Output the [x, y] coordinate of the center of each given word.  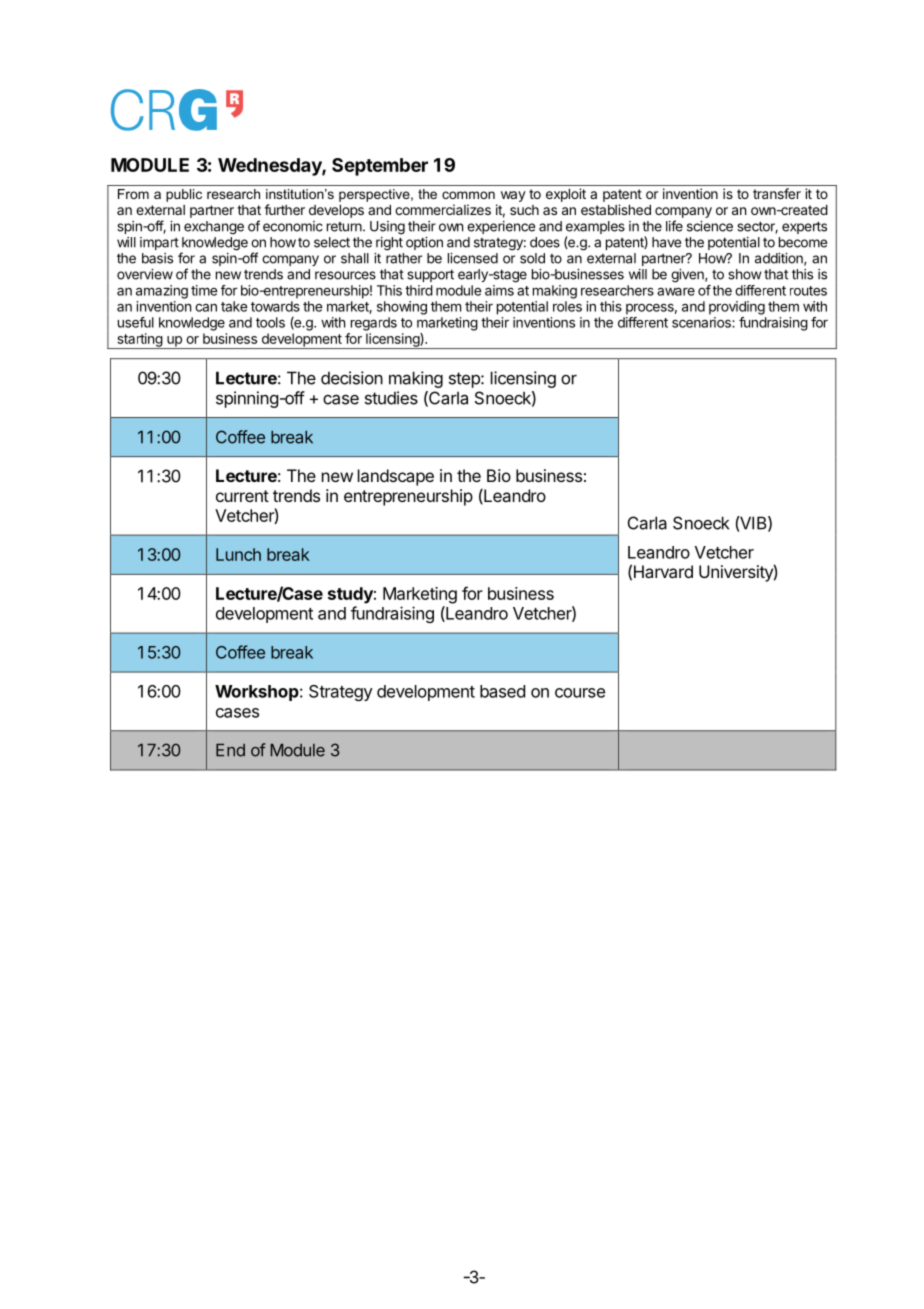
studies [391, 398]
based [502, 691]
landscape [396, 477]
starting [139, 341]
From [133, 194]
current [242, 496]
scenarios [702, 322]
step [465, 380]
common [468, 195]
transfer [777, 193]
